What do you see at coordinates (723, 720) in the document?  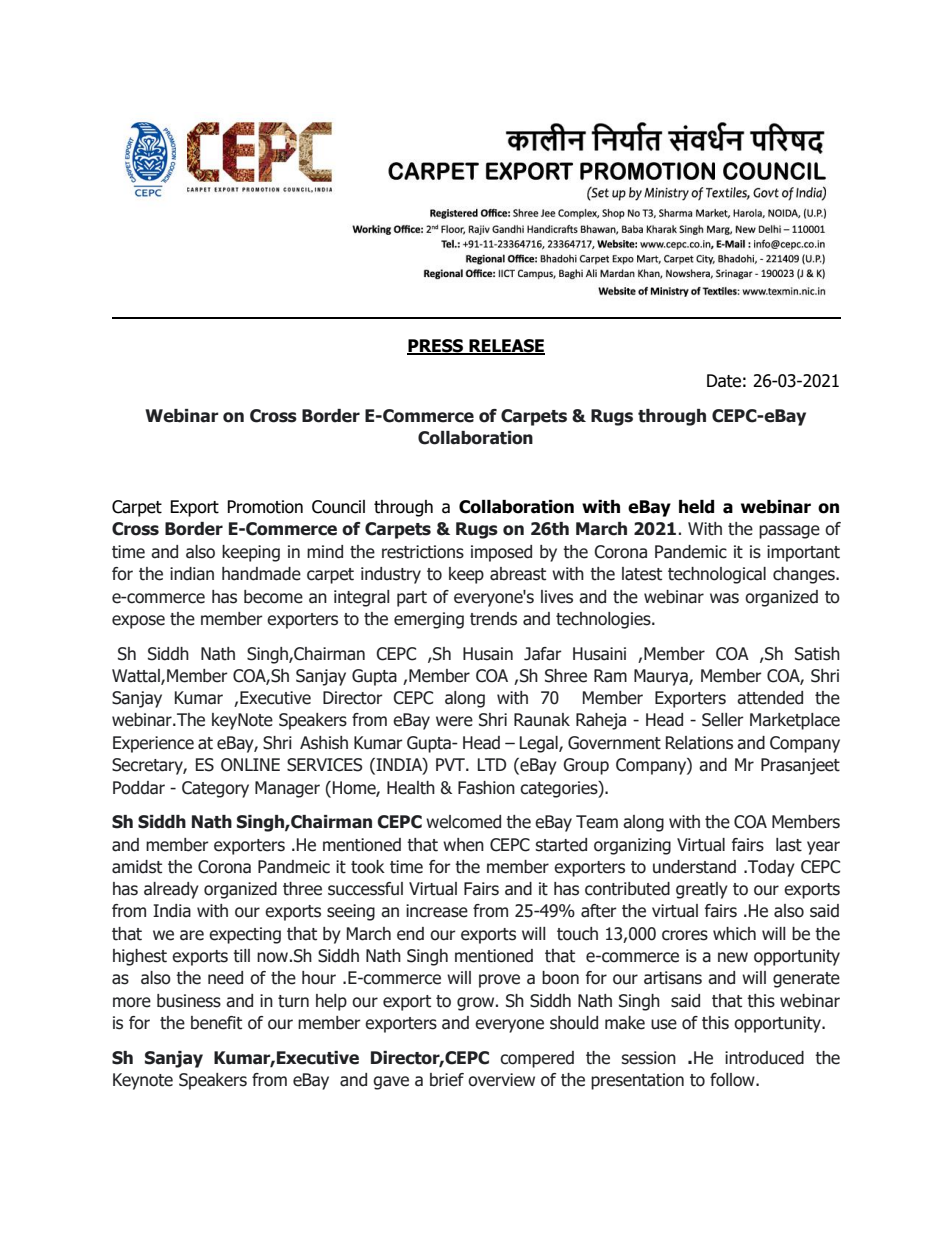 I see `Seller` at bounding box center [723, 720].
